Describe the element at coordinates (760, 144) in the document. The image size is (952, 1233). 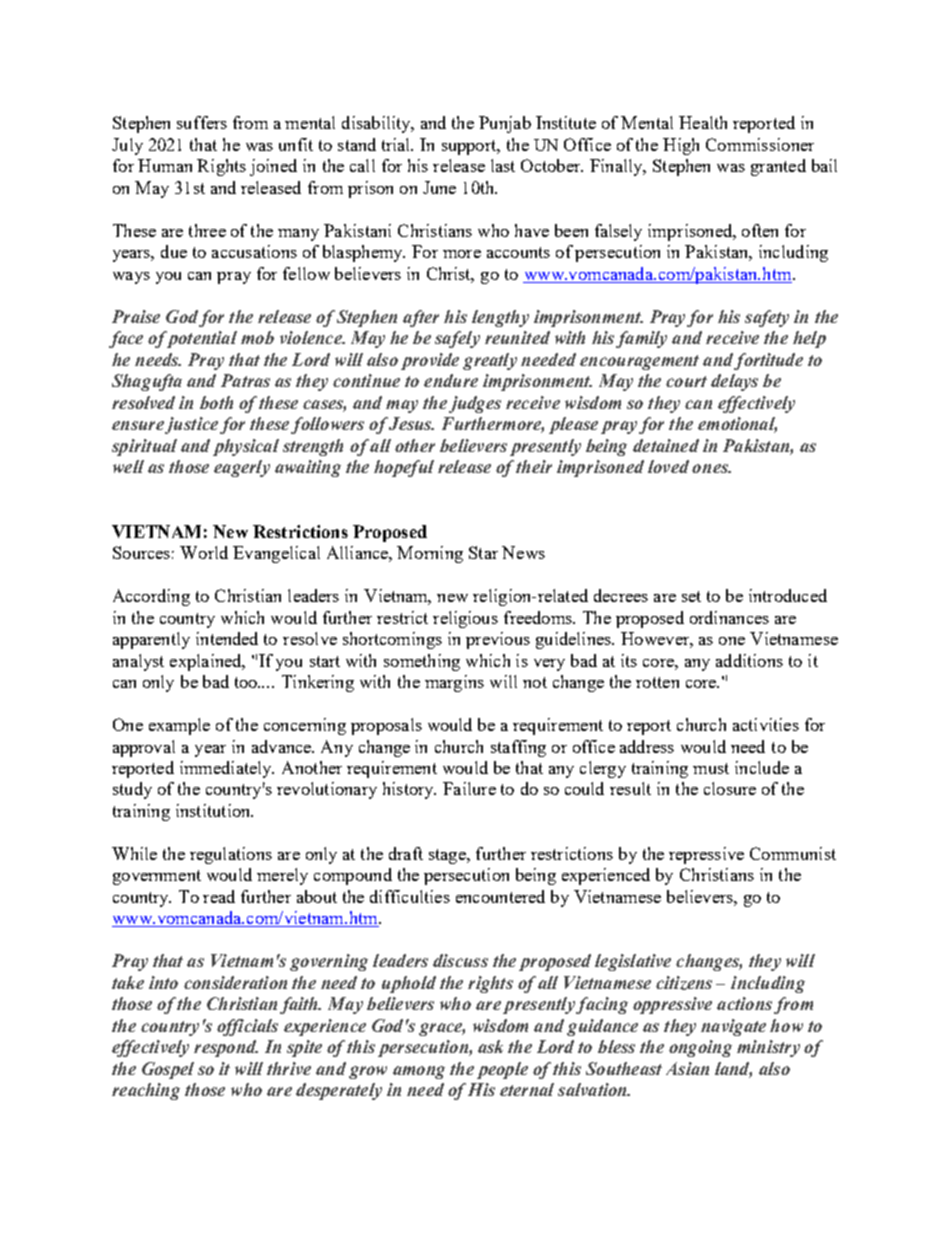
I see `Commissioner` at that location.
